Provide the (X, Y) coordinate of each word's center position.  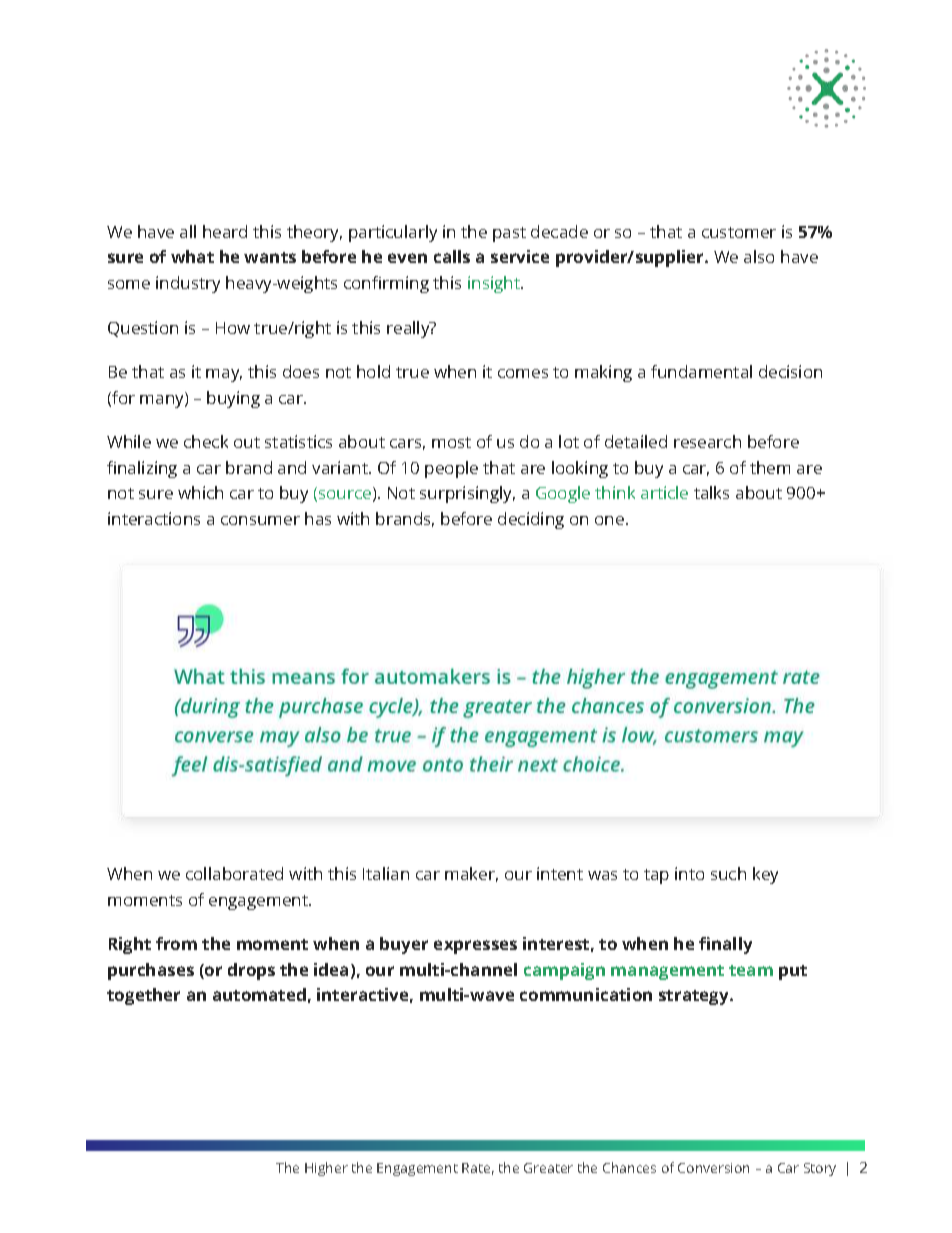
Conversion (713, 1168)
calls (452, 256)
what (192, 256)
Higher (326, 1169)
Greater (548, 1168)
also (759, 256)
